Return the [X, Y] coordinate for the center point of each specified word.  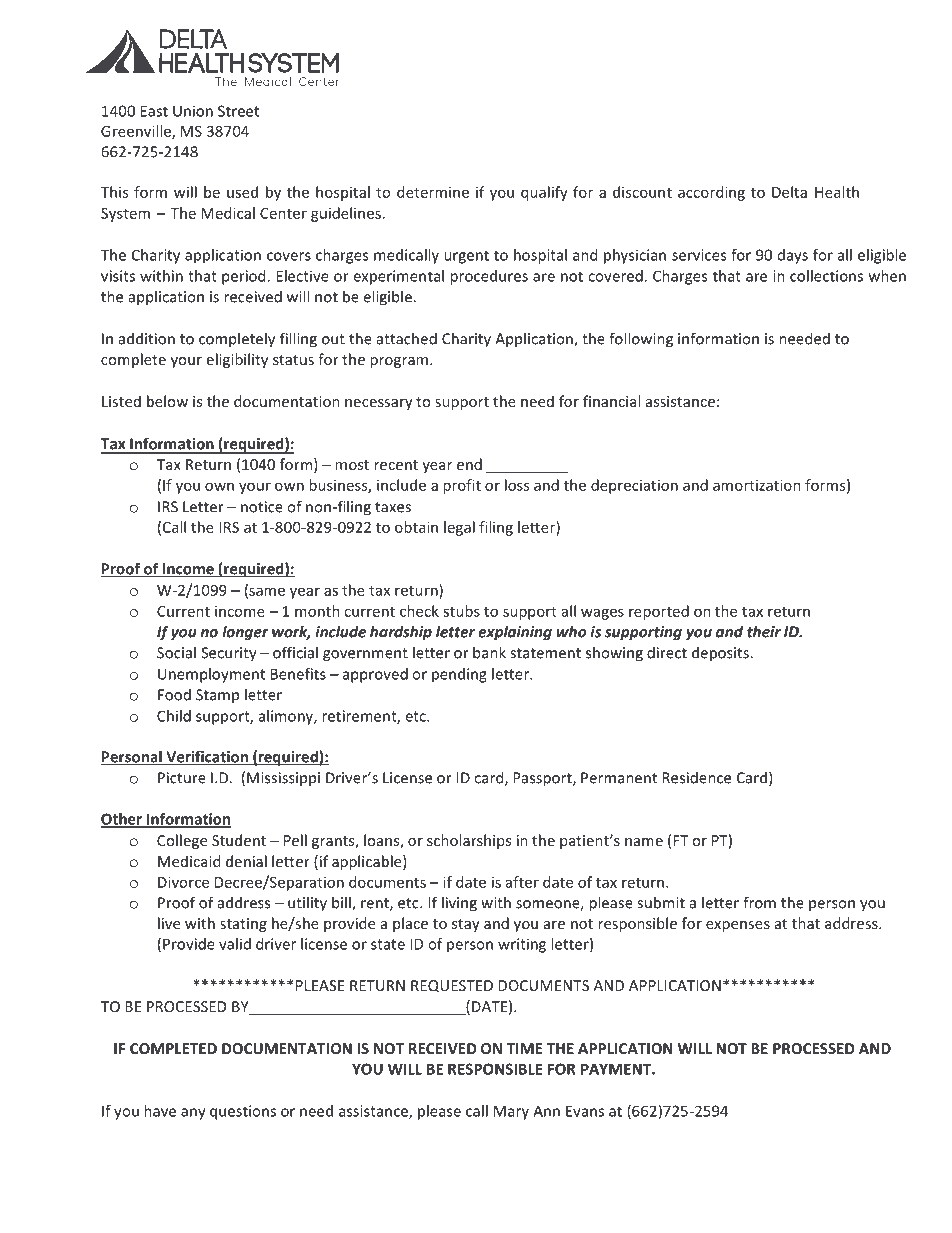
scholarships [469, 841]
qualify [544, 193]
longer [245, 633]
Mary [511, 1112]
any [193, 1114]
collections [826, 276]
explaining [515, 633]
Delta [789, 192]
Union [193, 111]
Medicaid [189, 861]
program [399, 362]
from [759, 902]
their [764, 631]
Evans [585, 1111]
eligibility [237, 360]
